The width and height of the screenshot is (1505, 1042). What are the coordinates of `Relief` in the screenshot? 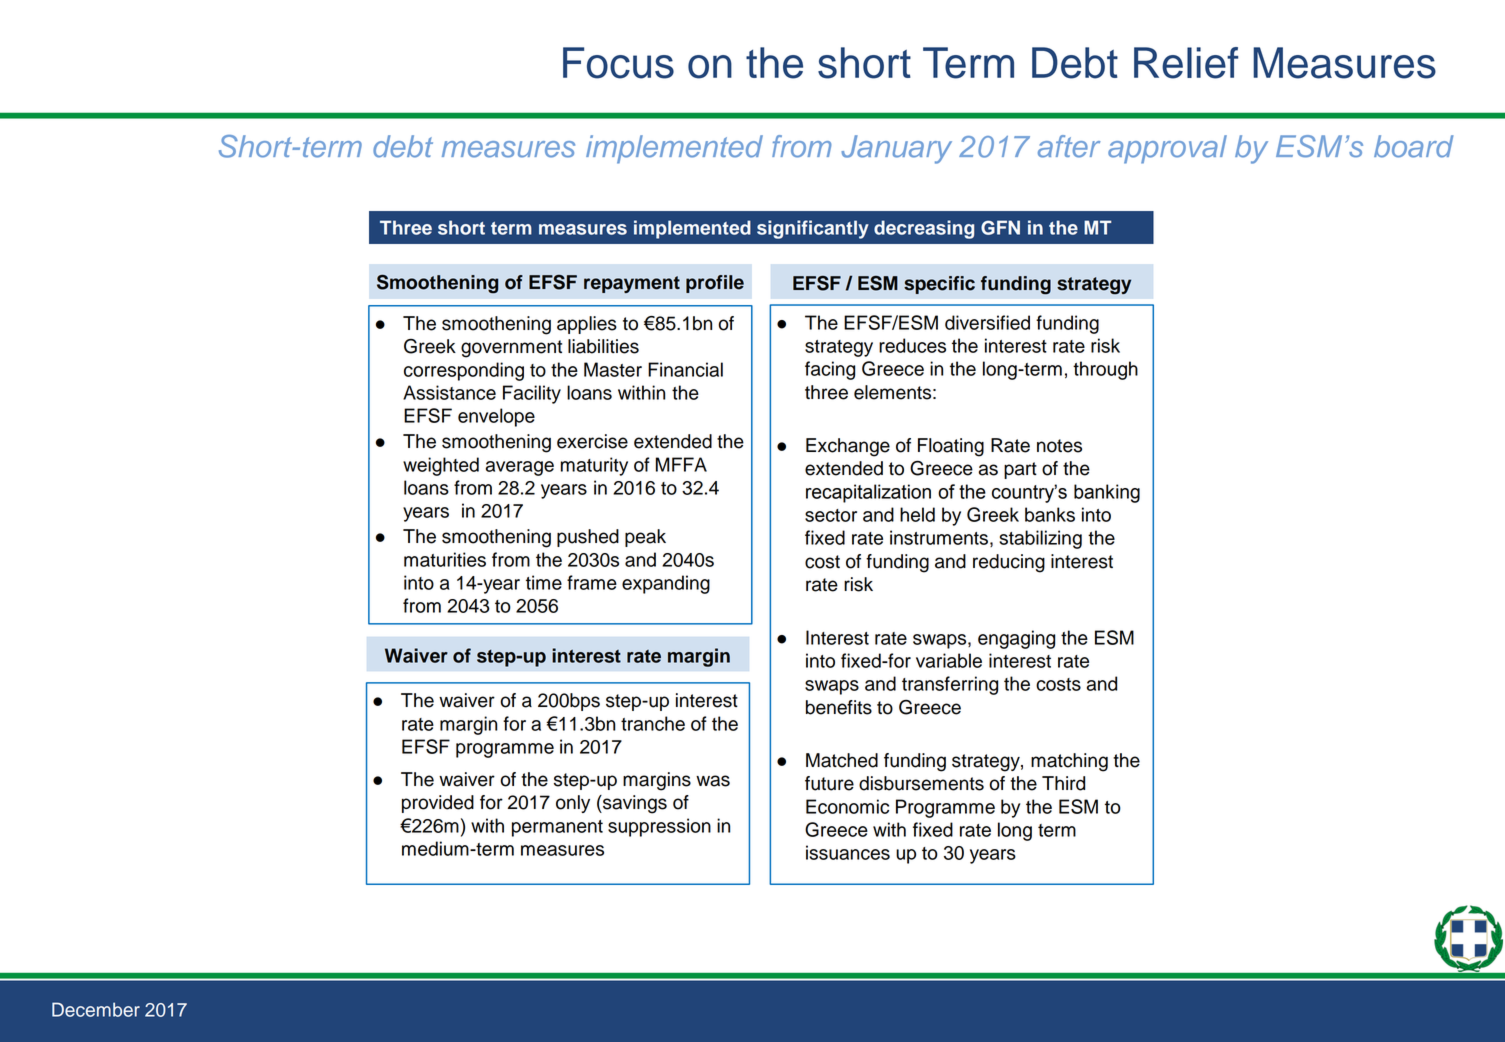 It's located at (1186, 63).
